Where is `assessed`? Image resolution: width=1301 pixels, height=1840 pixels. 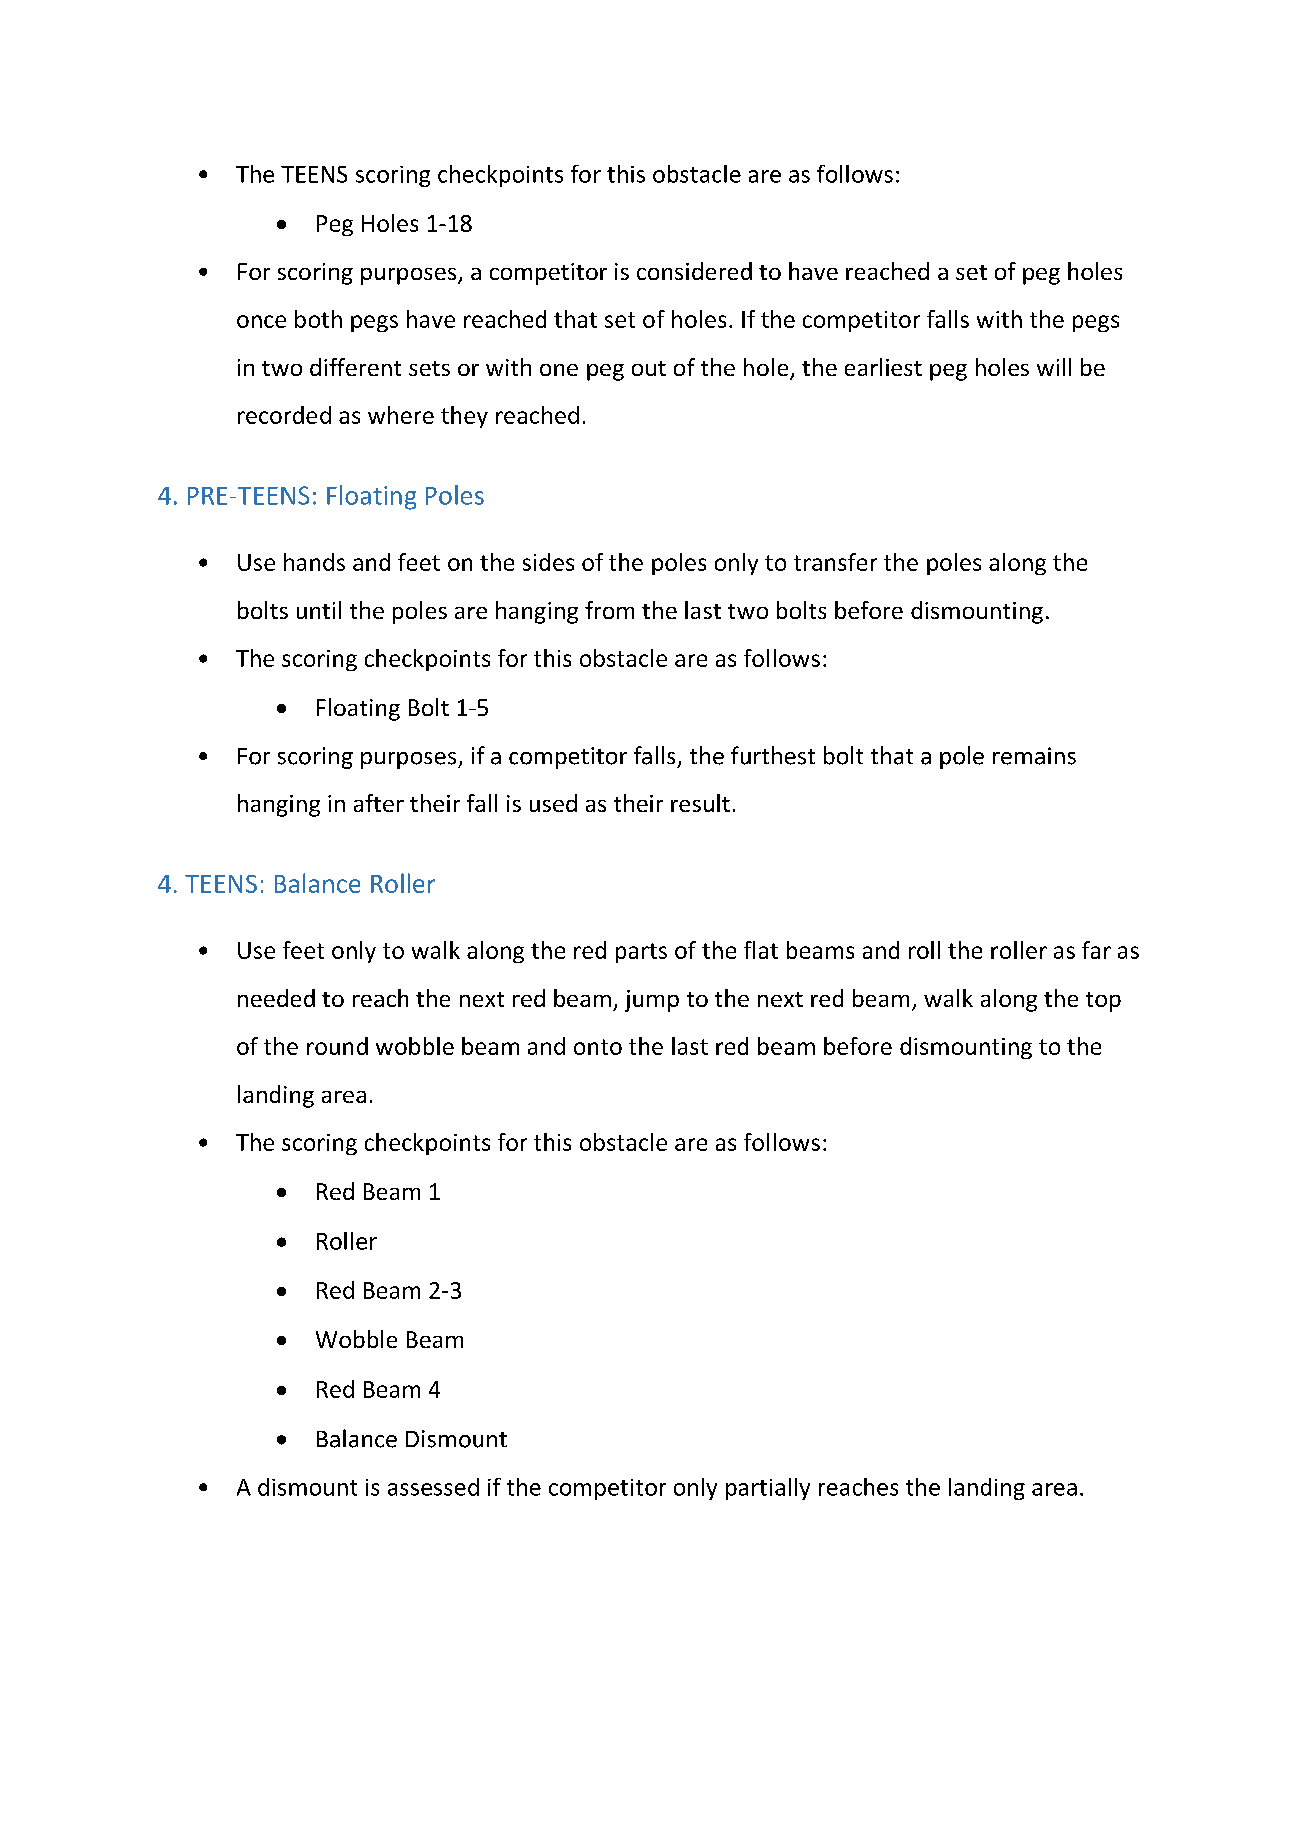
assessed is located at coordinates (433, 1487).
